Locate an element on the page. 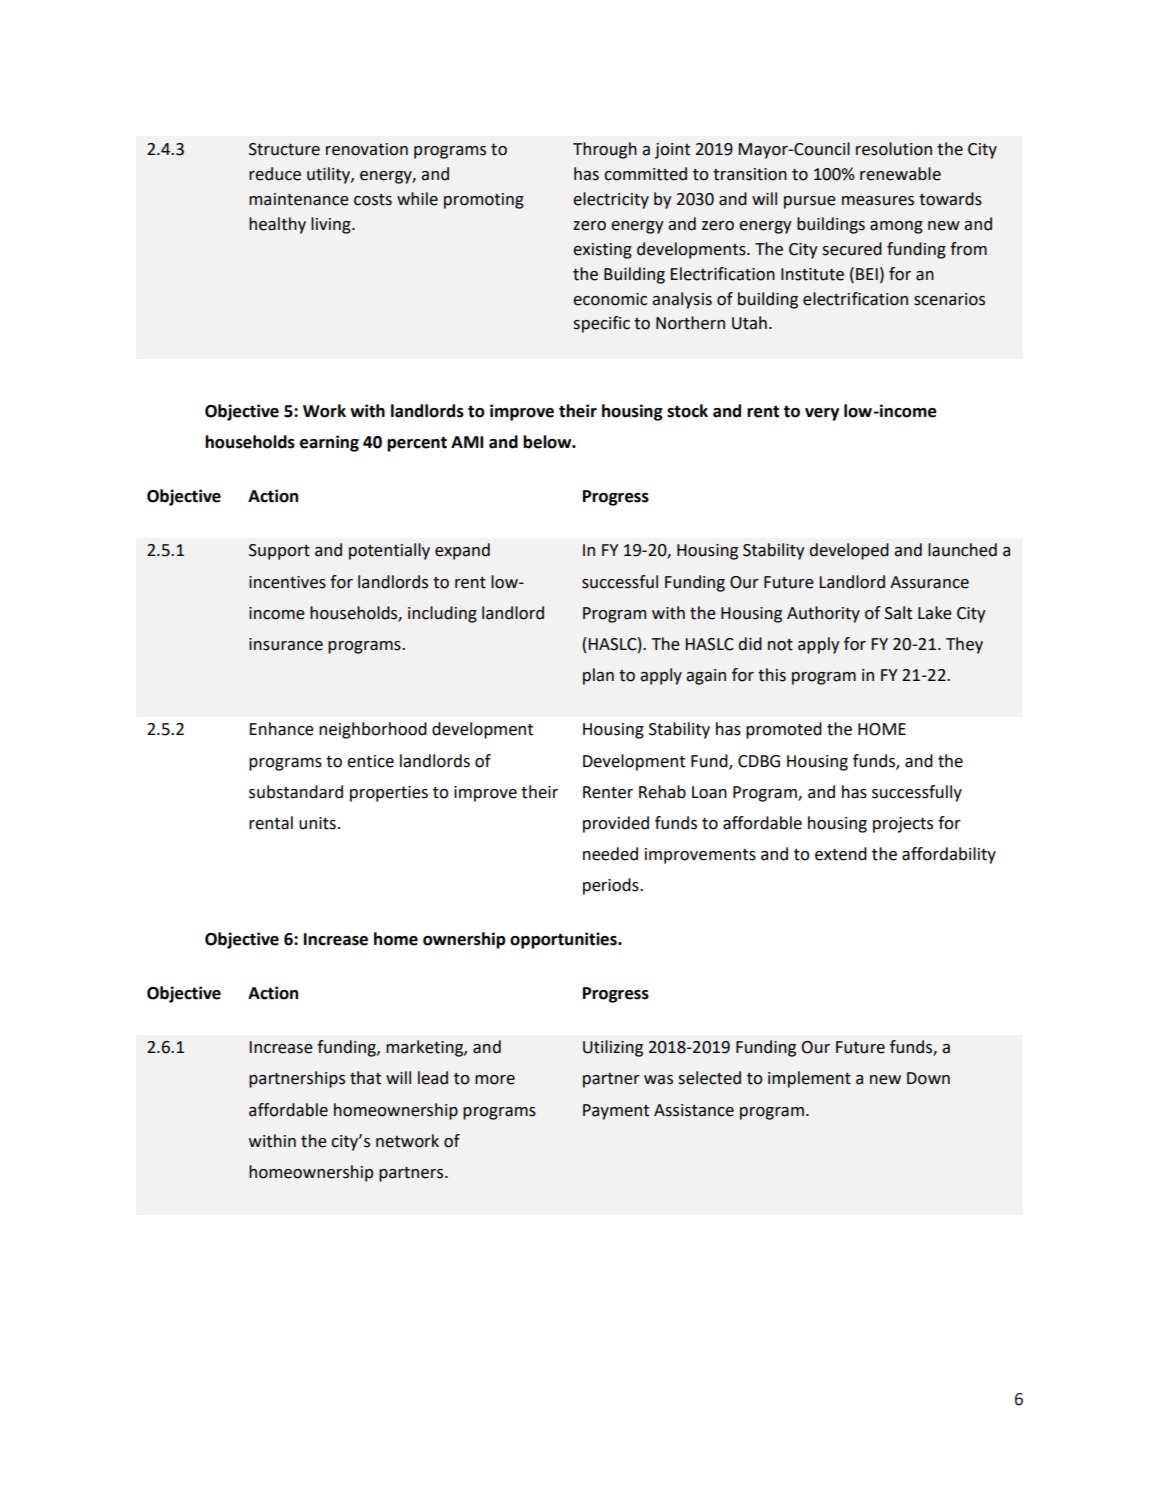  Down is located at coordinates (928, 1078).
